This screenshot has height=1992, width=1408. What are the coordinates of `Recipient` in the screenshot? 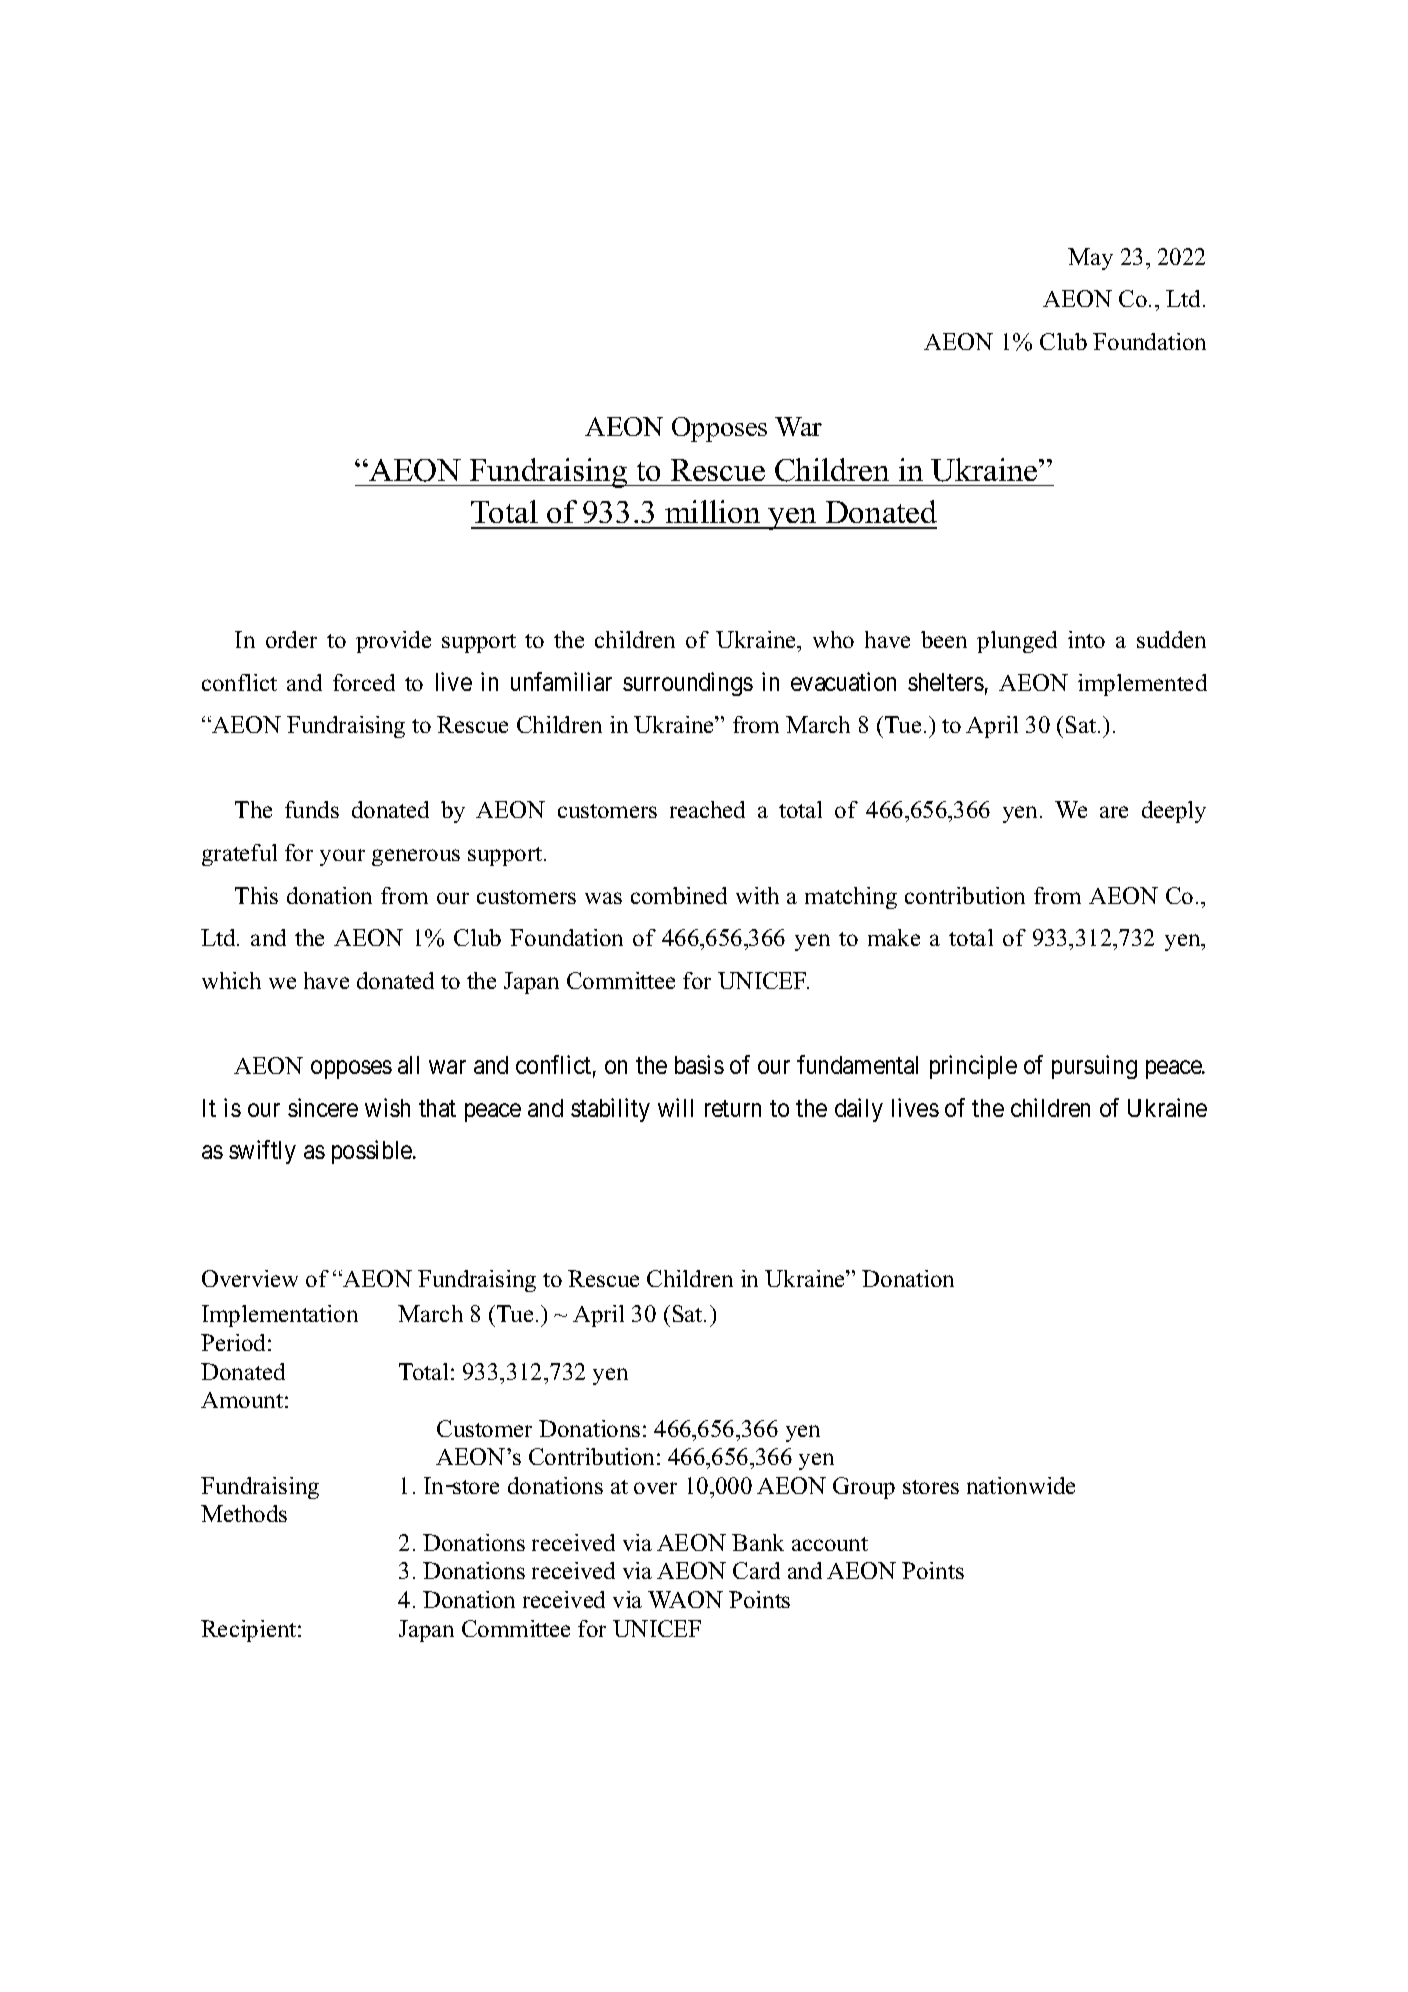 It's located at (250, 1631).
